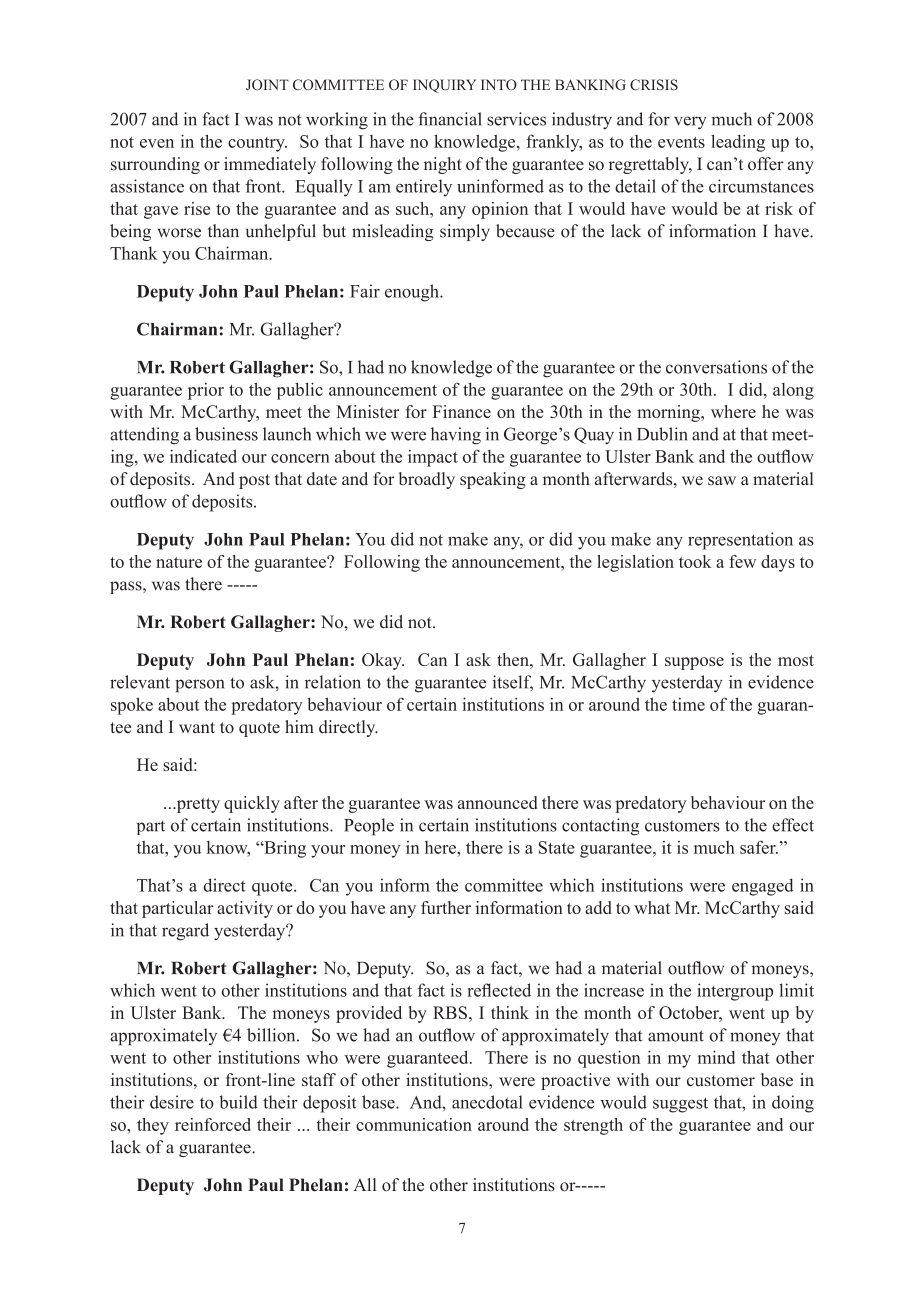  I want to click on having, so click(456, 436).
